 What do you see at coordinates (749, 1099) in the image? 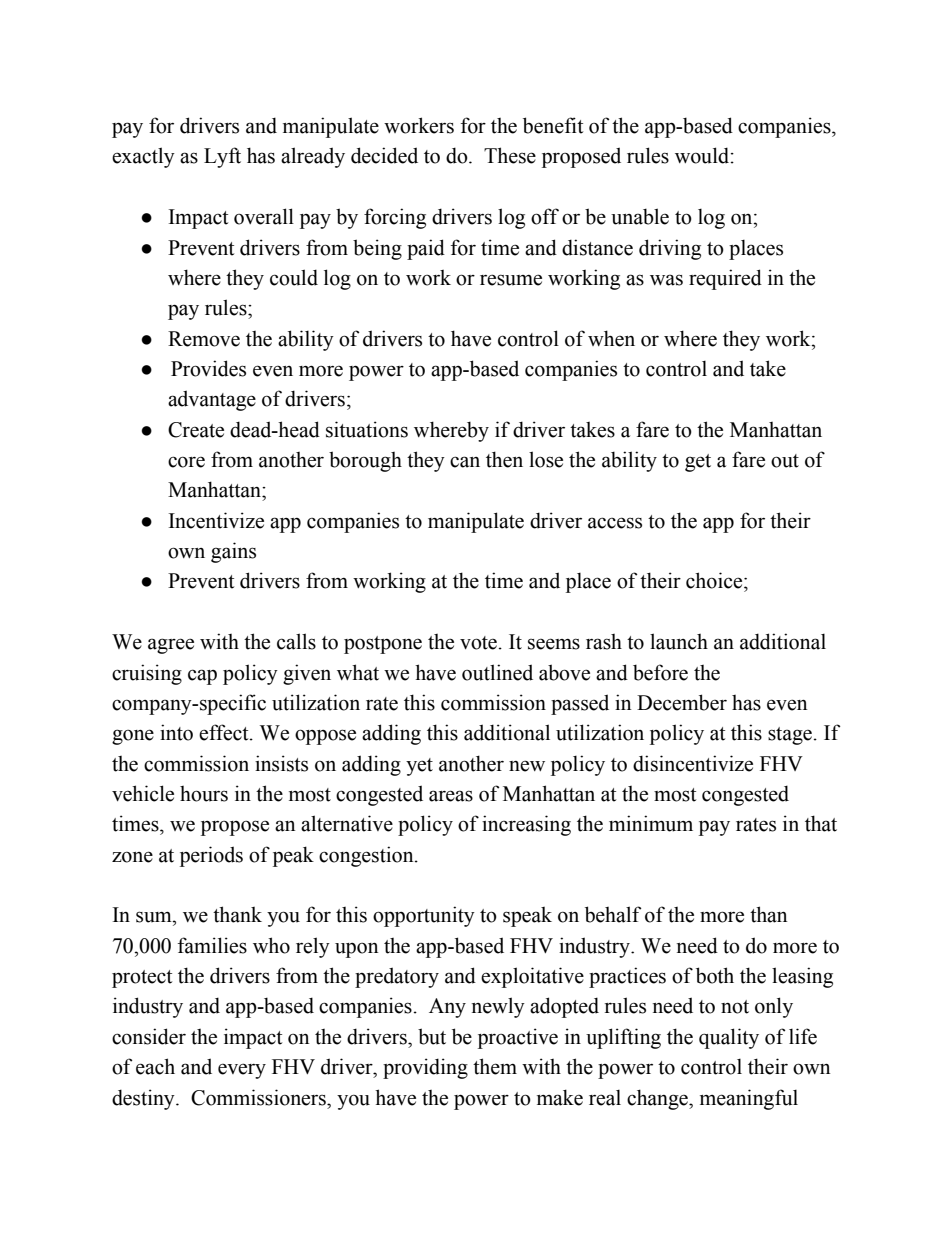
I see `meaningful` at bounding box center [749, 1099].
